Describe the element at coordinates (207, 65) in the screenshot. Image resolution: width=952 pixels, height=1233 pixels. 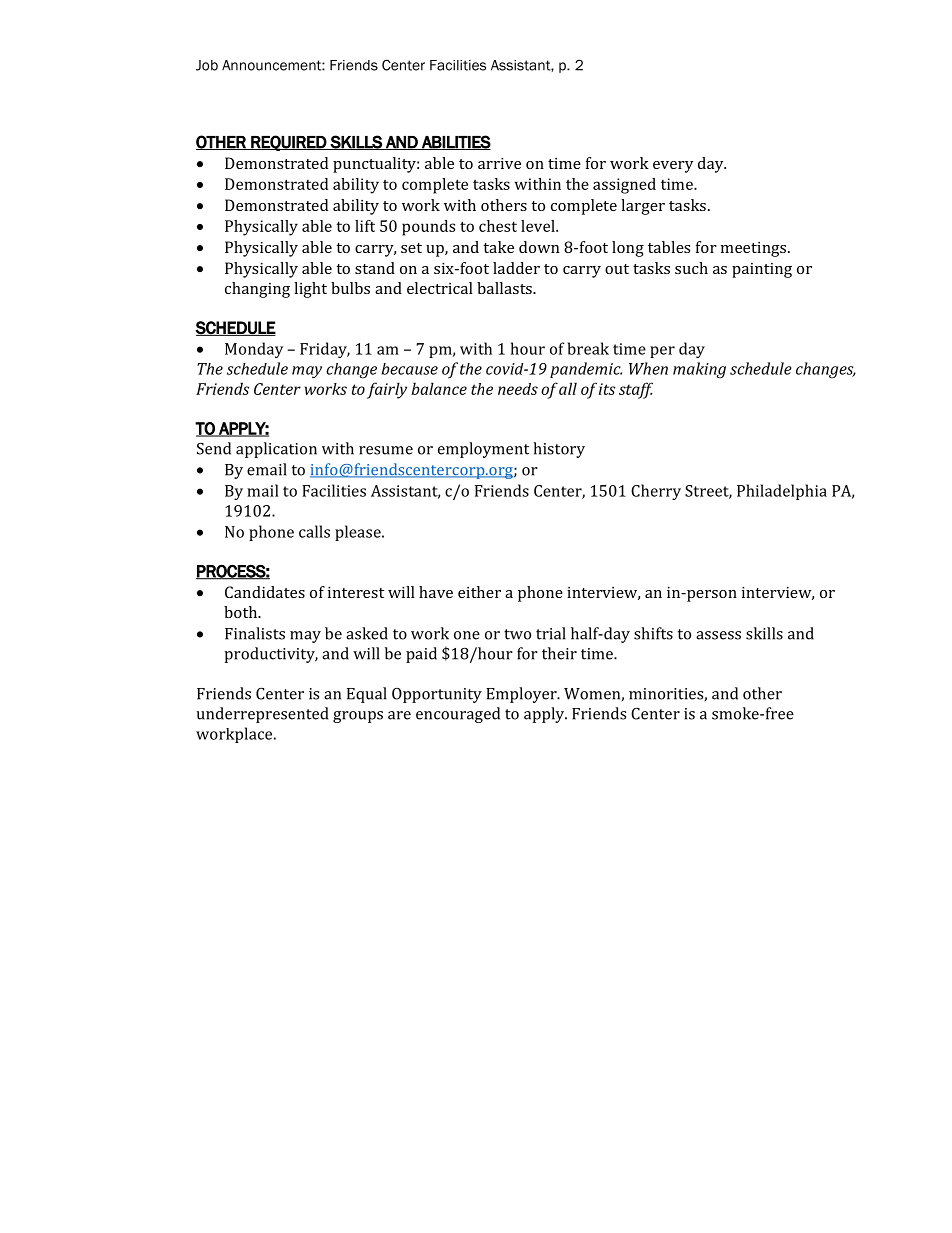
I see `Job` at that location.
